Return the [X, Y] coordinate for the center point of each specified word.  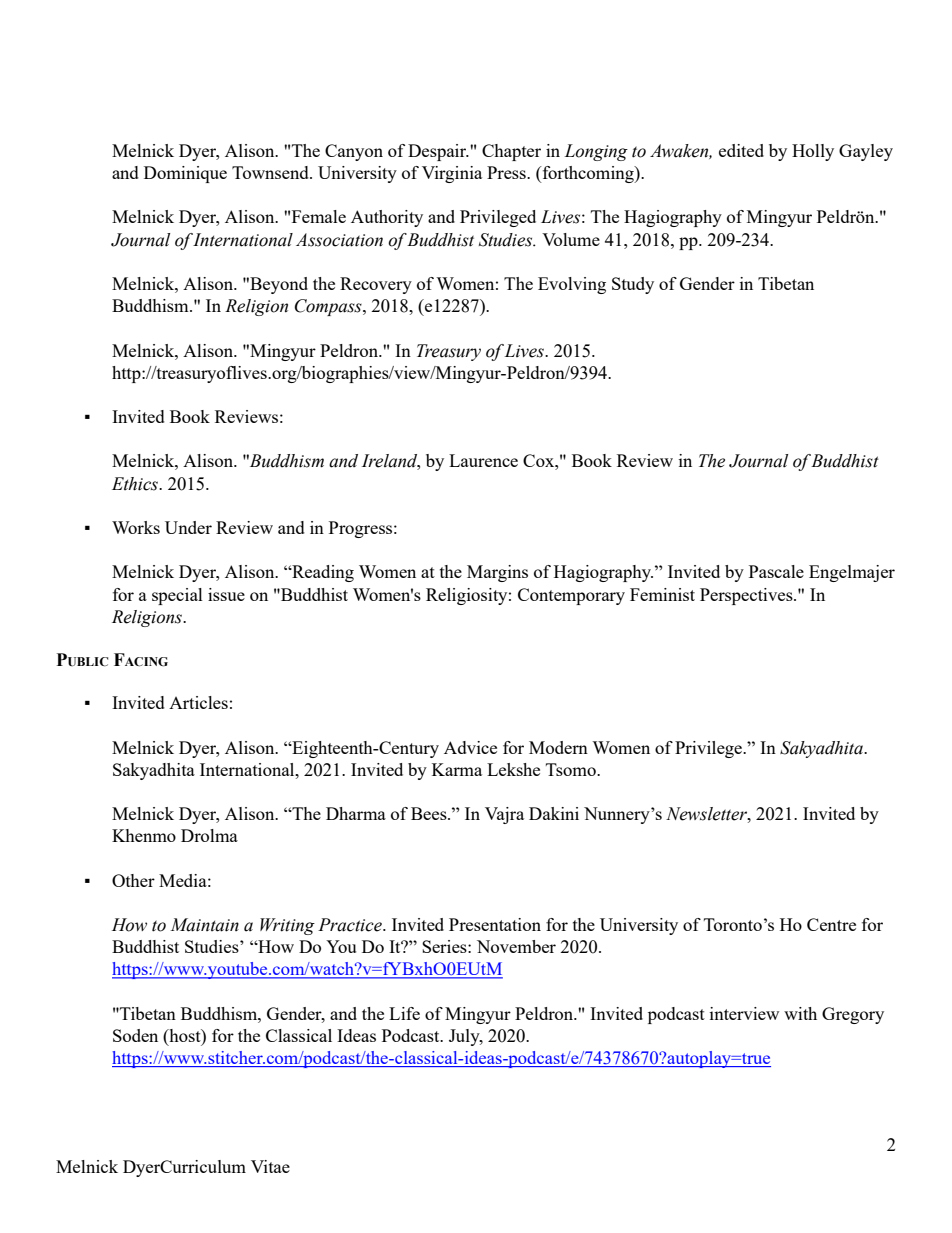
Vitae [270, 1166]
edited [741, 150]
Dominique [185, 174]
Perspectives [747, 596]
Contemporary [571, 596]
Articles [198, 702]
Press [507, 172]
